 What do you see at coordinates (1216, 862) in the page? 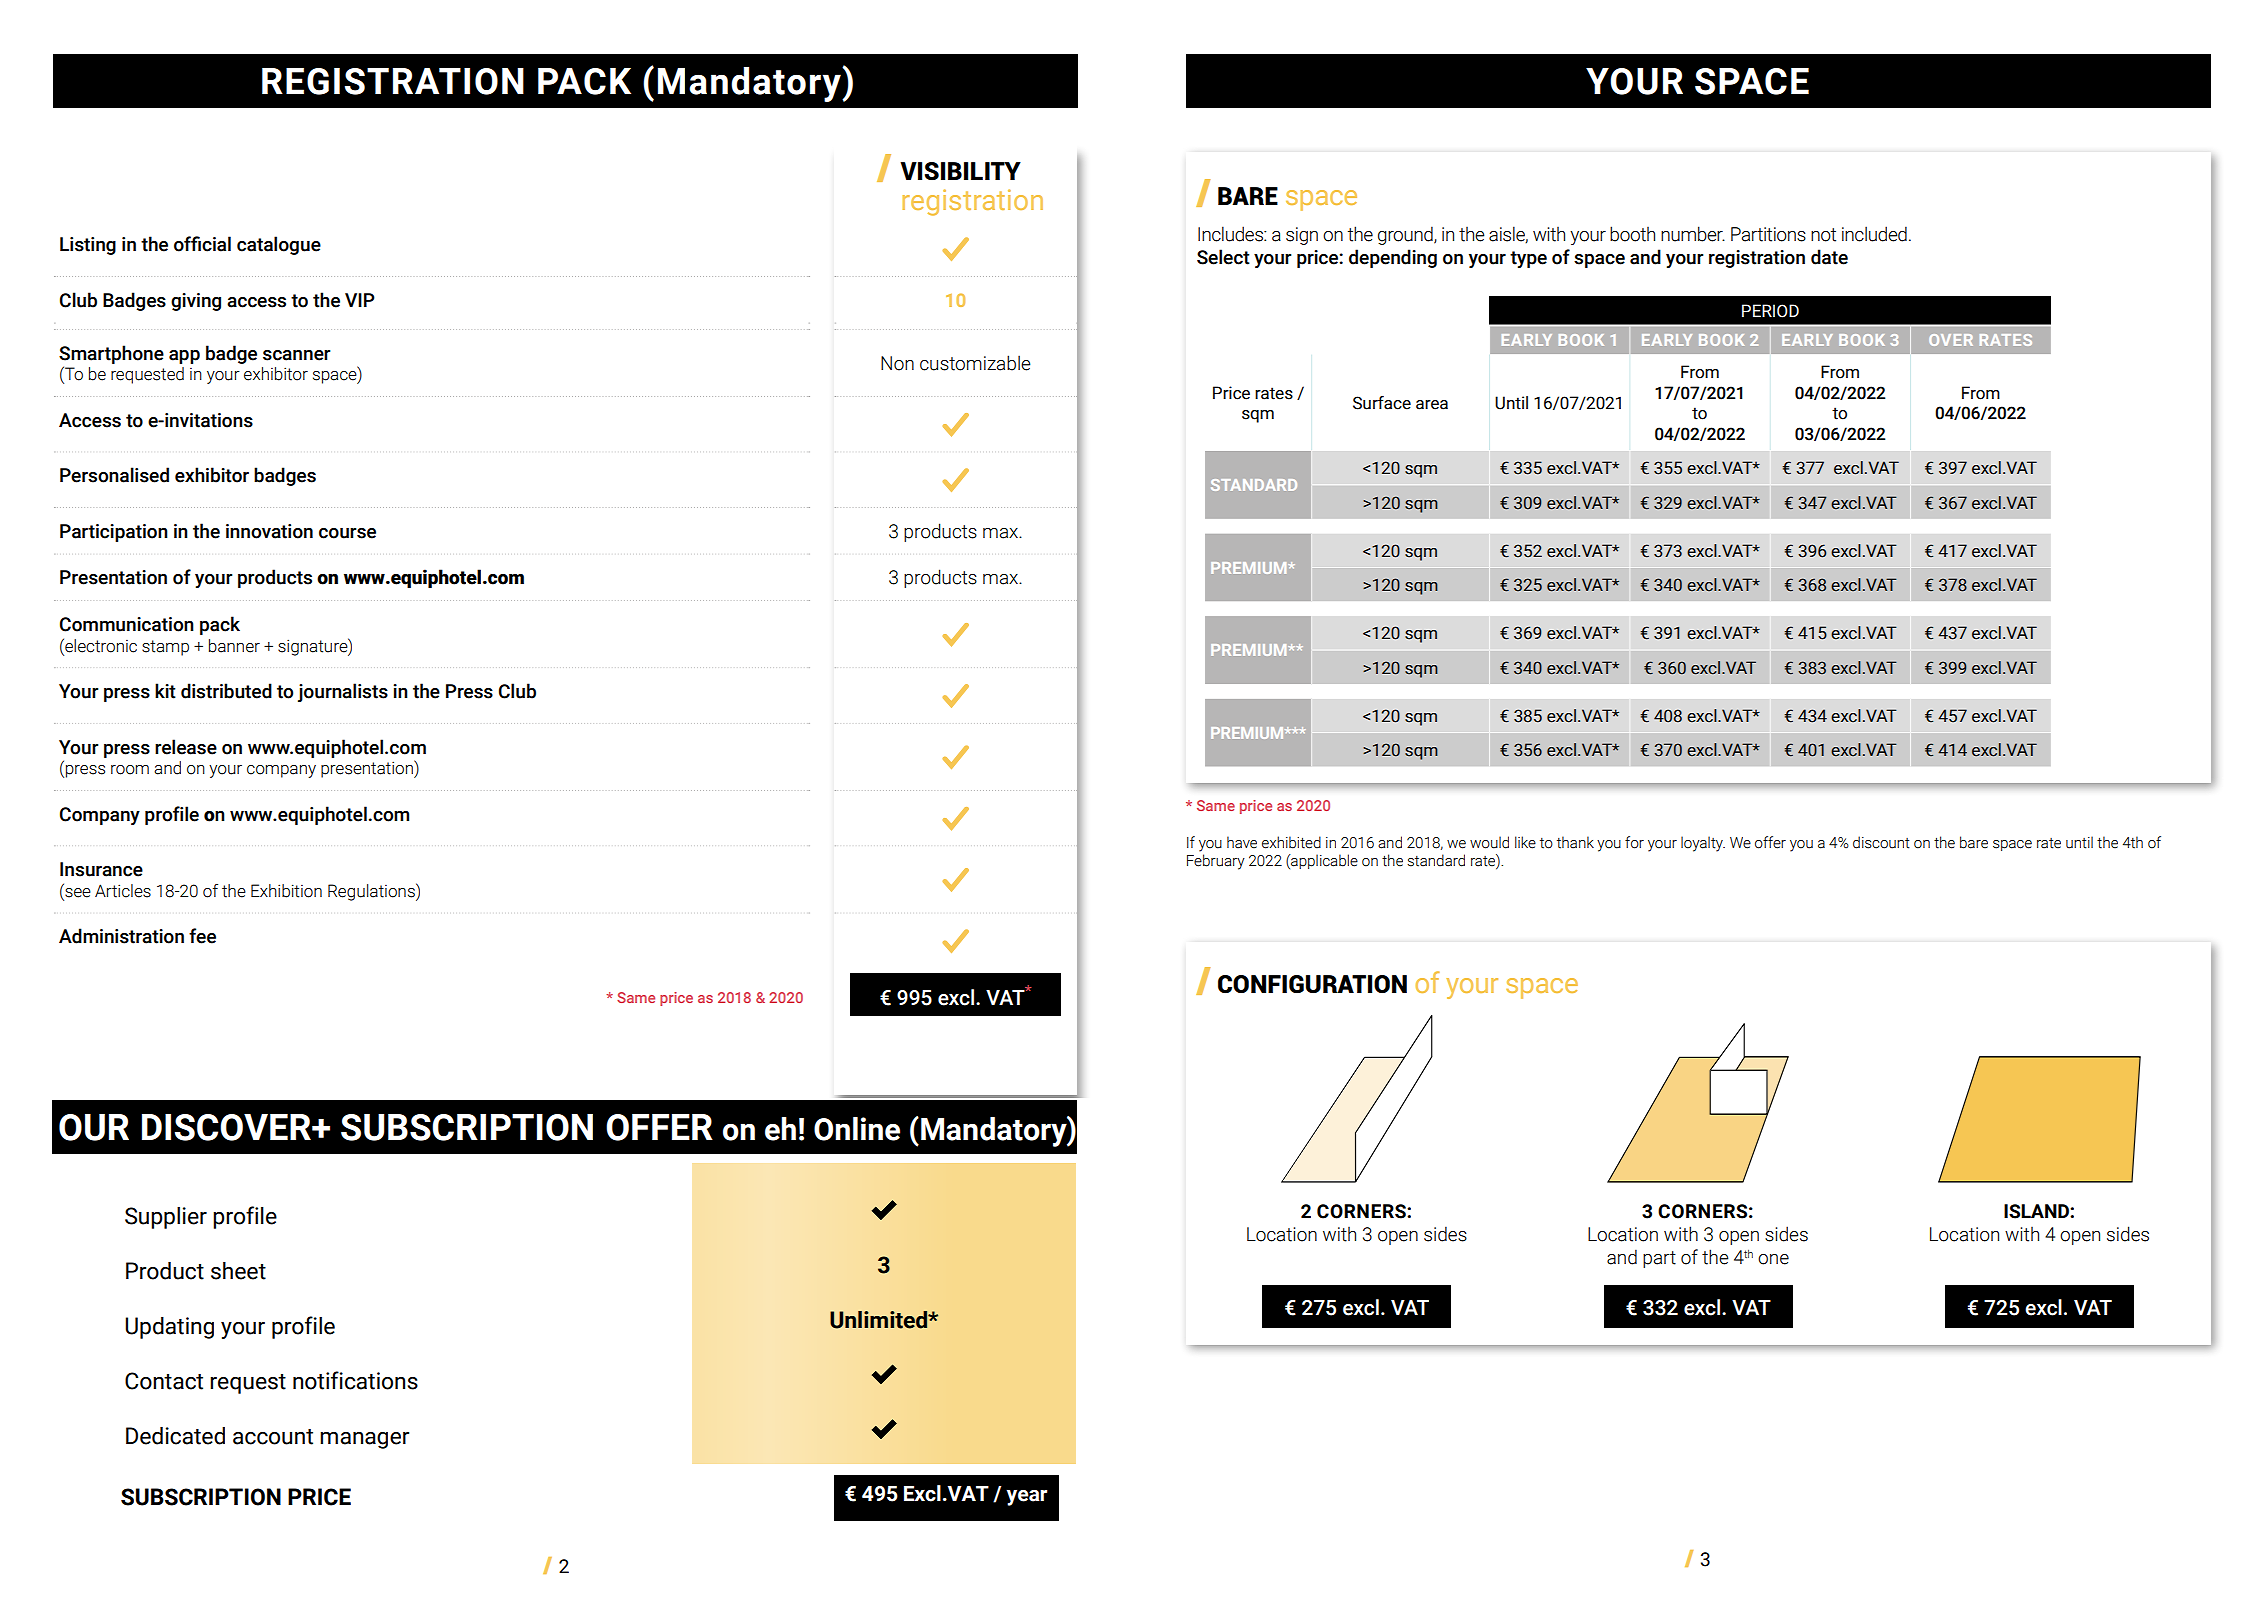
I see `February` at bounding box center [1216, 862].
